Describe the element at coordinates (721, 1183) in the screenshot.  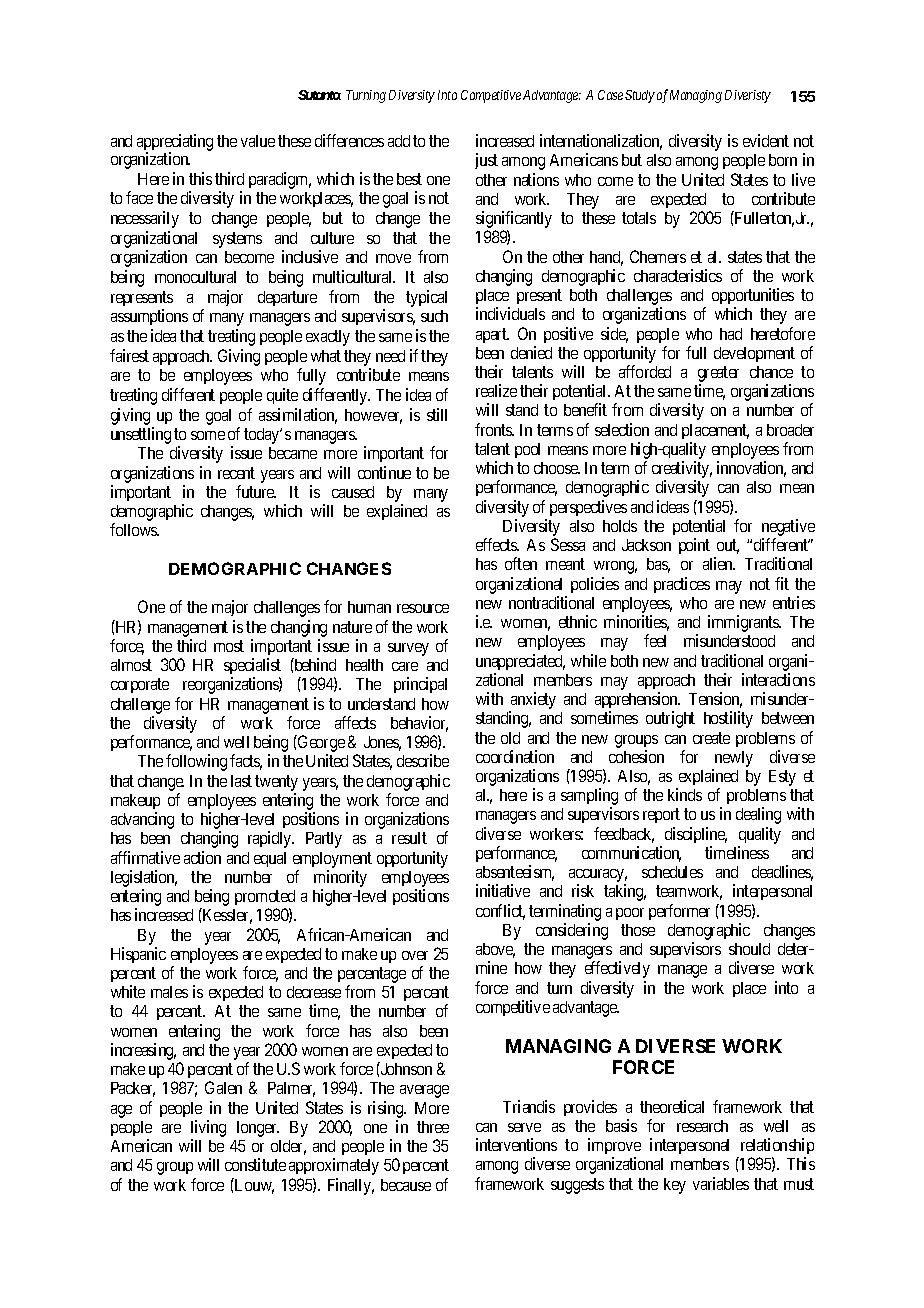
I see `variables` at that location.
